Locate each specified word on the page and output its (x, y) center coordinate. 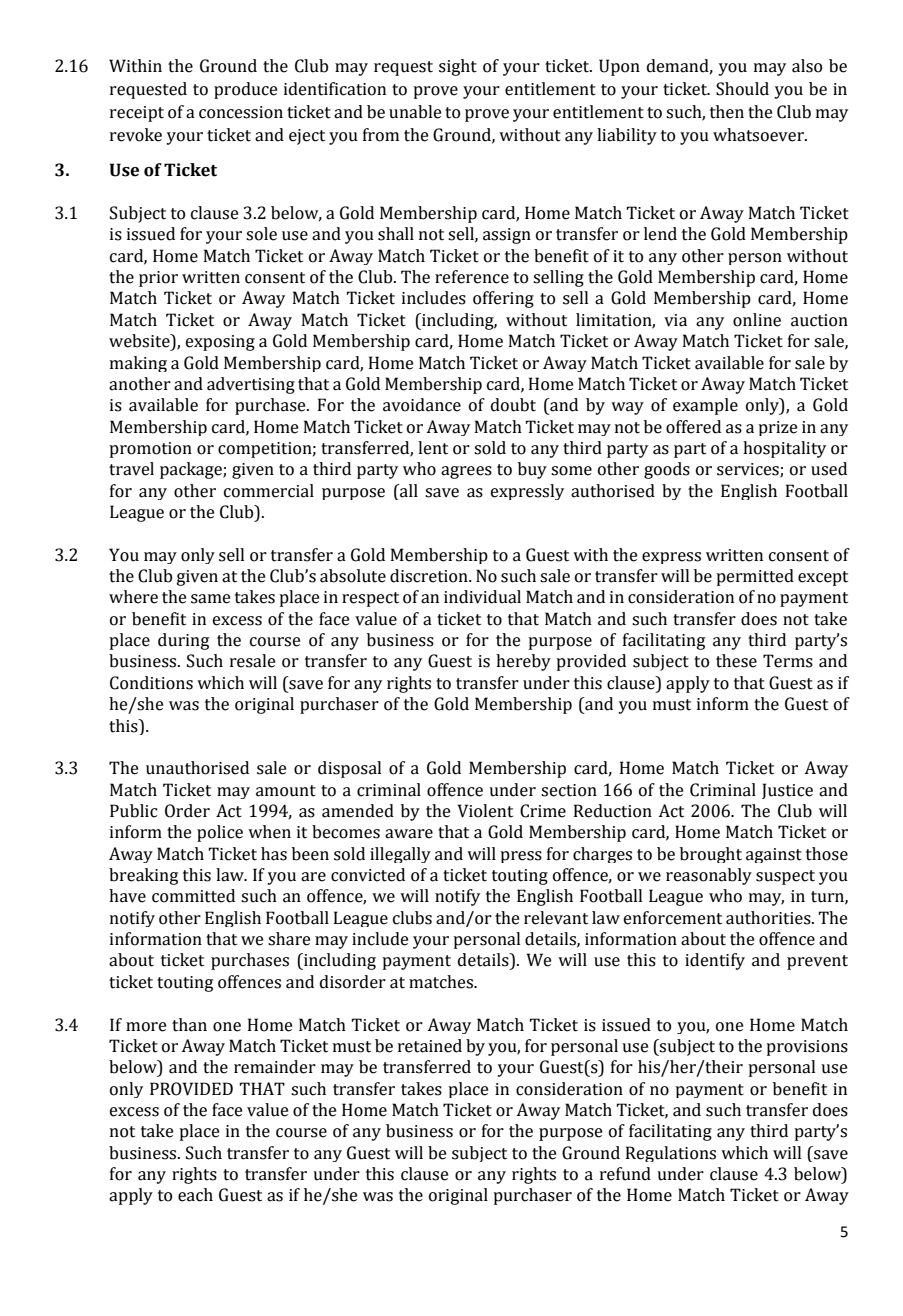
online (757, 320)
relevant (556, 918)
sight (458, 67)
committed (193, 896)
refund (625, 1174)
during (183, 641)
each (195, 1195)
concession (241, 112)
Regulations (671, 1154)
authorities (769, 918)
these (736, 661)
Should (742, 89)
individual (482, 597)
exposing (220, 343)
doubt (513, 405)
